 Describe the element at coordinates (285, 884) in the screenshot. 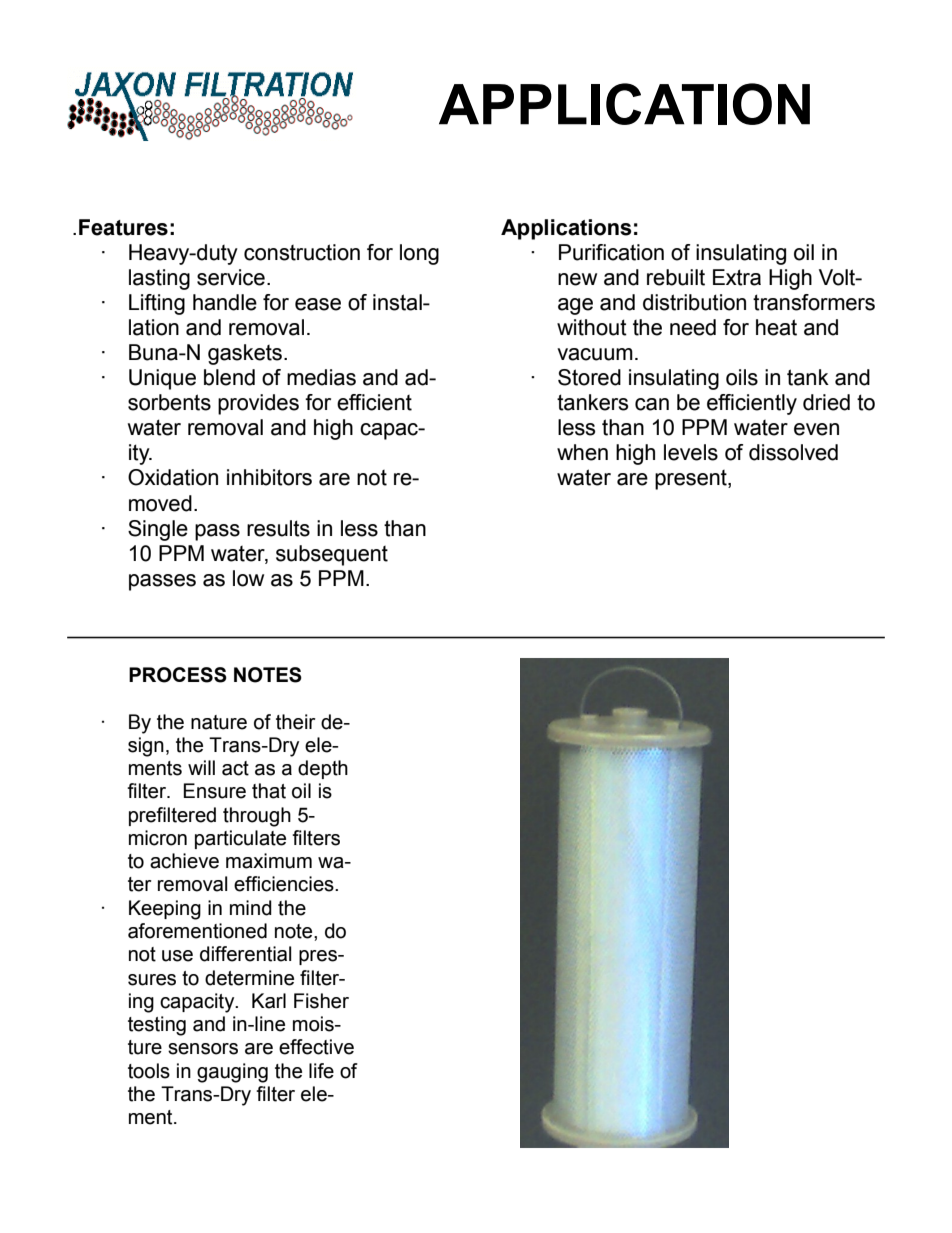

I see `efficiencies` at that location.
